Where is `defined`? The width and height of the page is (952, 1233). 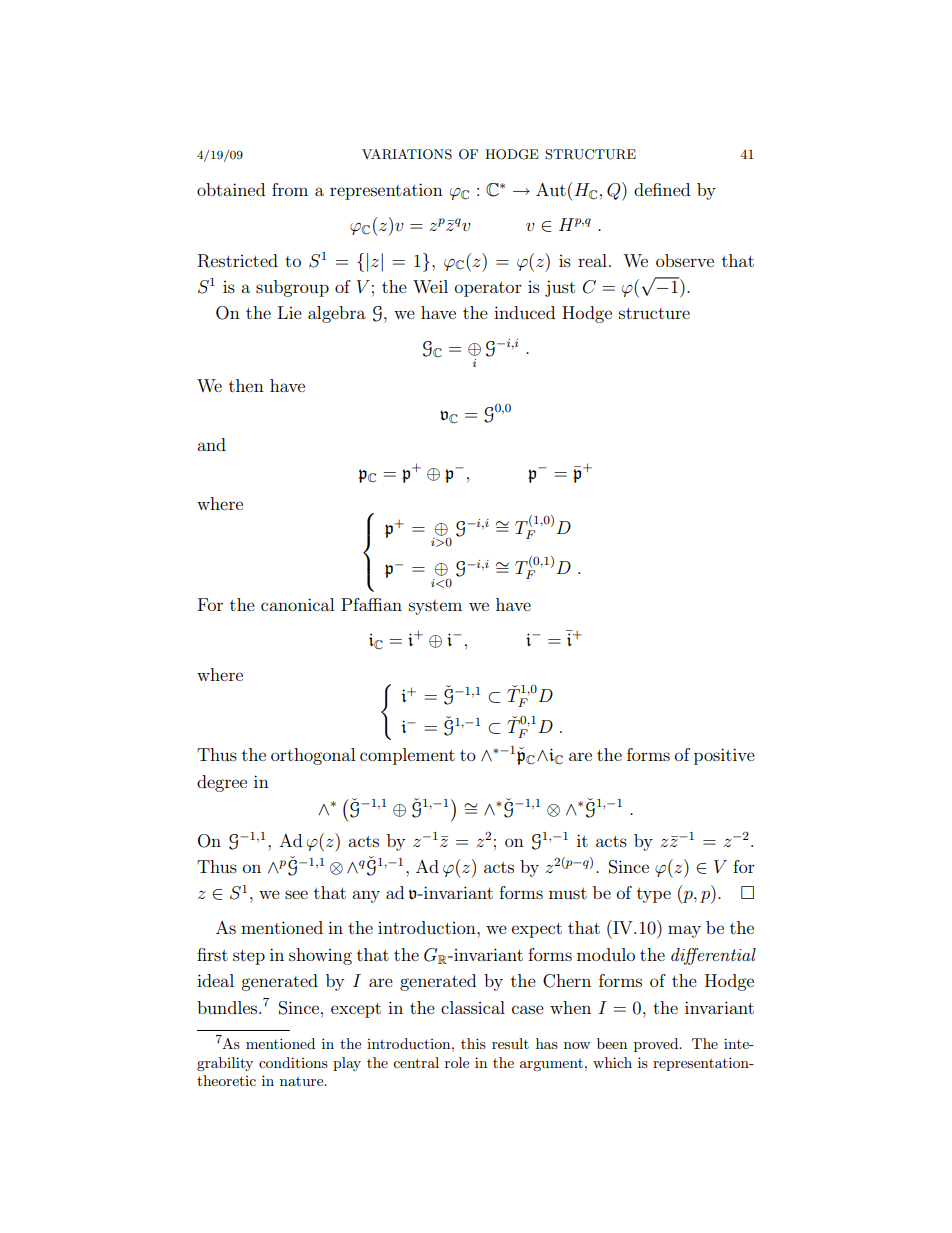 defined is located at coordinates (662, 189).
